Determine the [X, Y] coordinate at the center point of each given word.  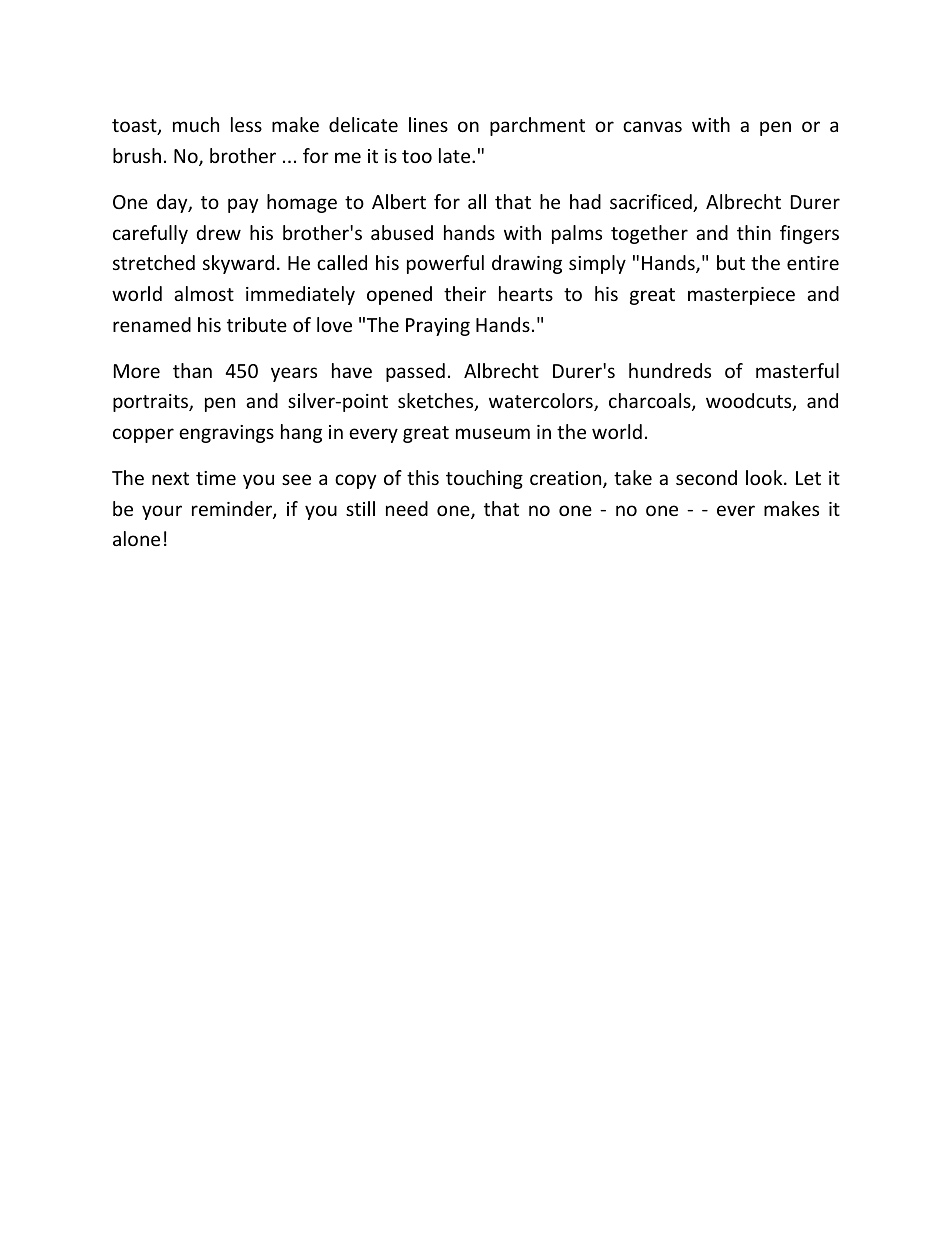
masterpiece [741, 296]
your [162, 512]
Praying [438, 327]
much [196, 124]
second [706, 477]
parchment [537, 126]
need [407, 508]
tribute [257, 324]
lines [428, 124]
